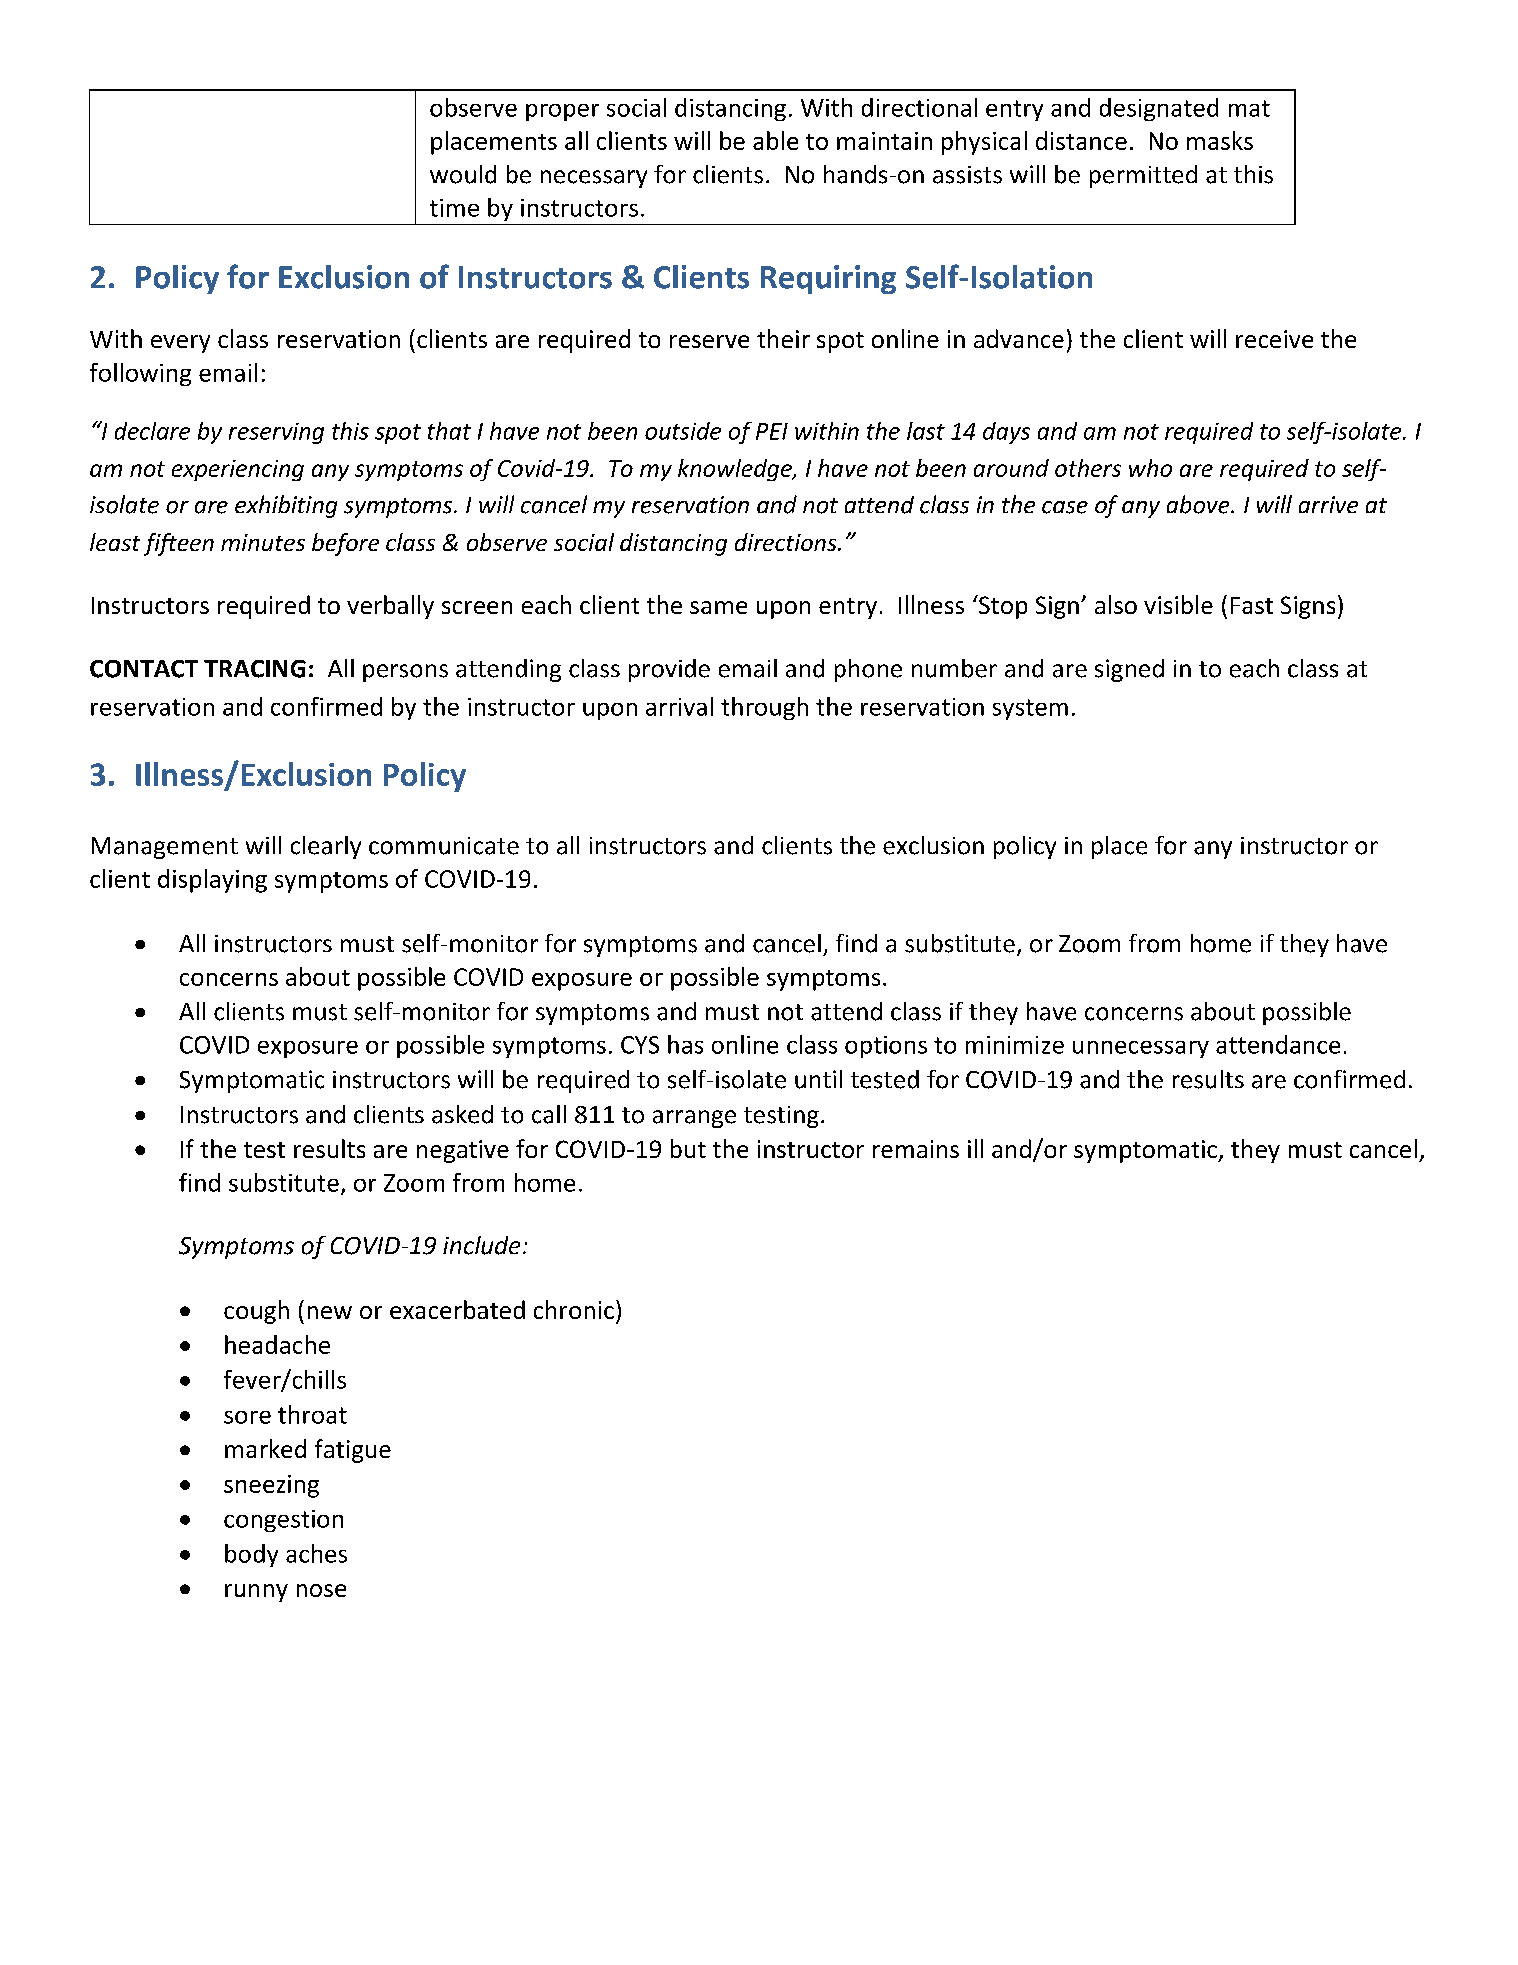 This document has height=1965, width=1518. What do you see at coordinates (463, 174) in the document?
I see `would` at bounding box center [463, 174].
